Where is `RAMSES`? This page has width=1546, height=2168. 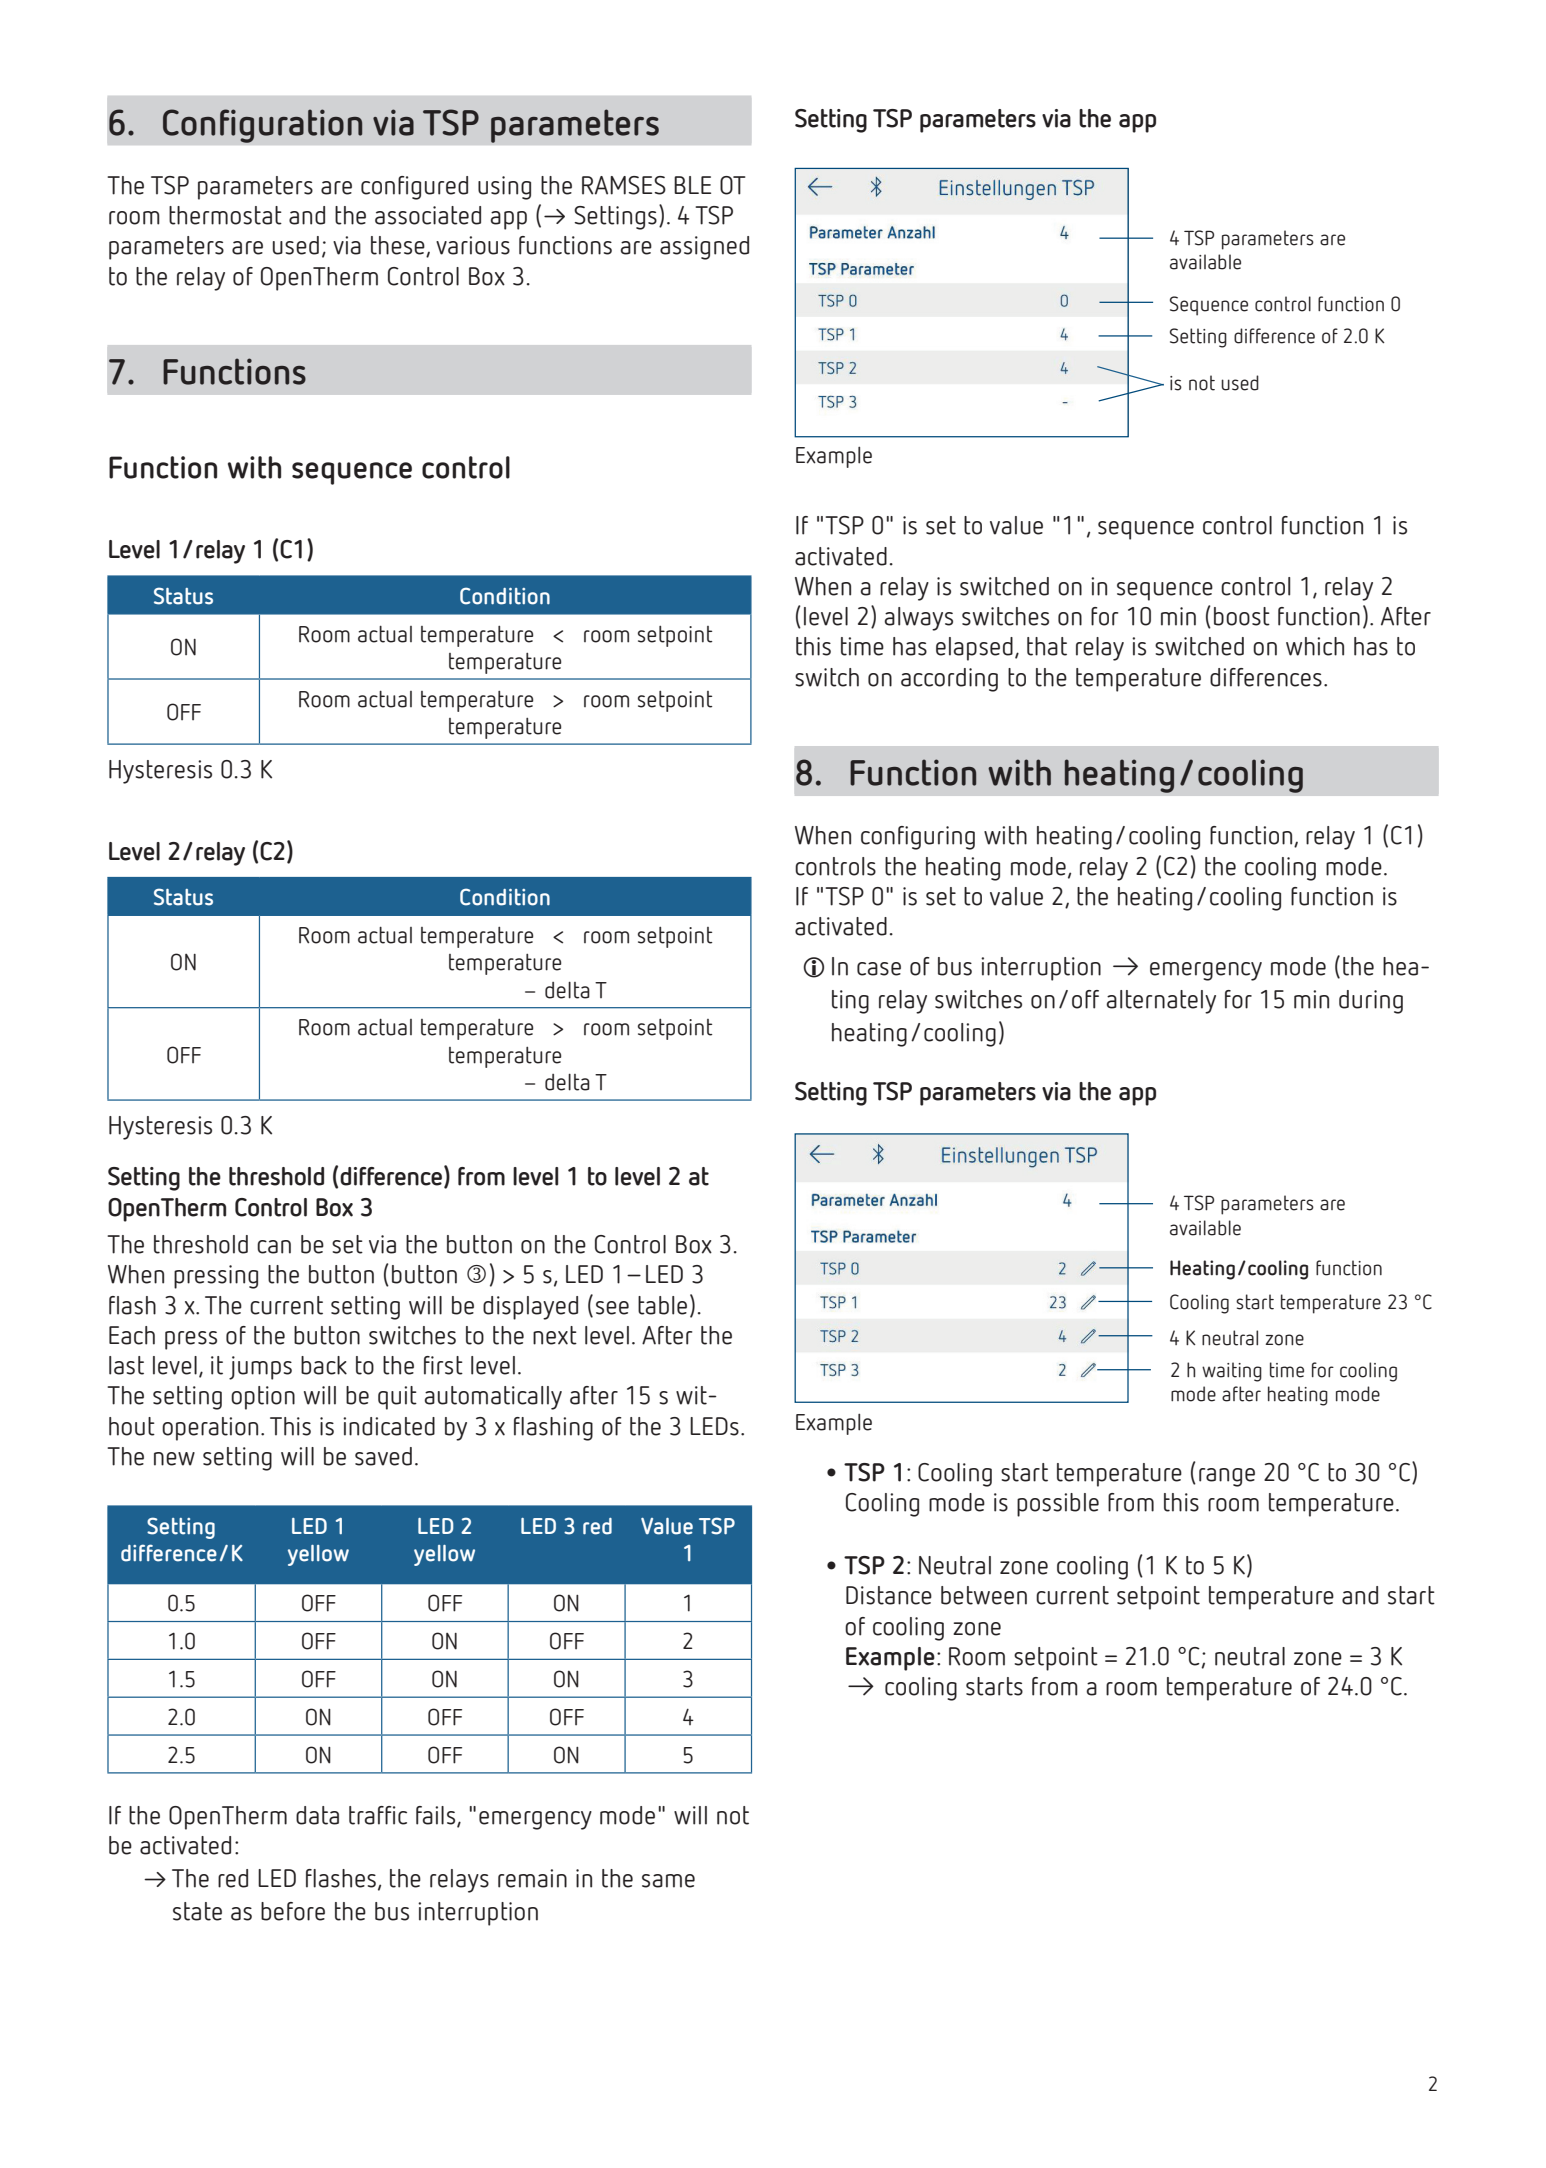
RAMSES is located at coordinates (624, 185).
